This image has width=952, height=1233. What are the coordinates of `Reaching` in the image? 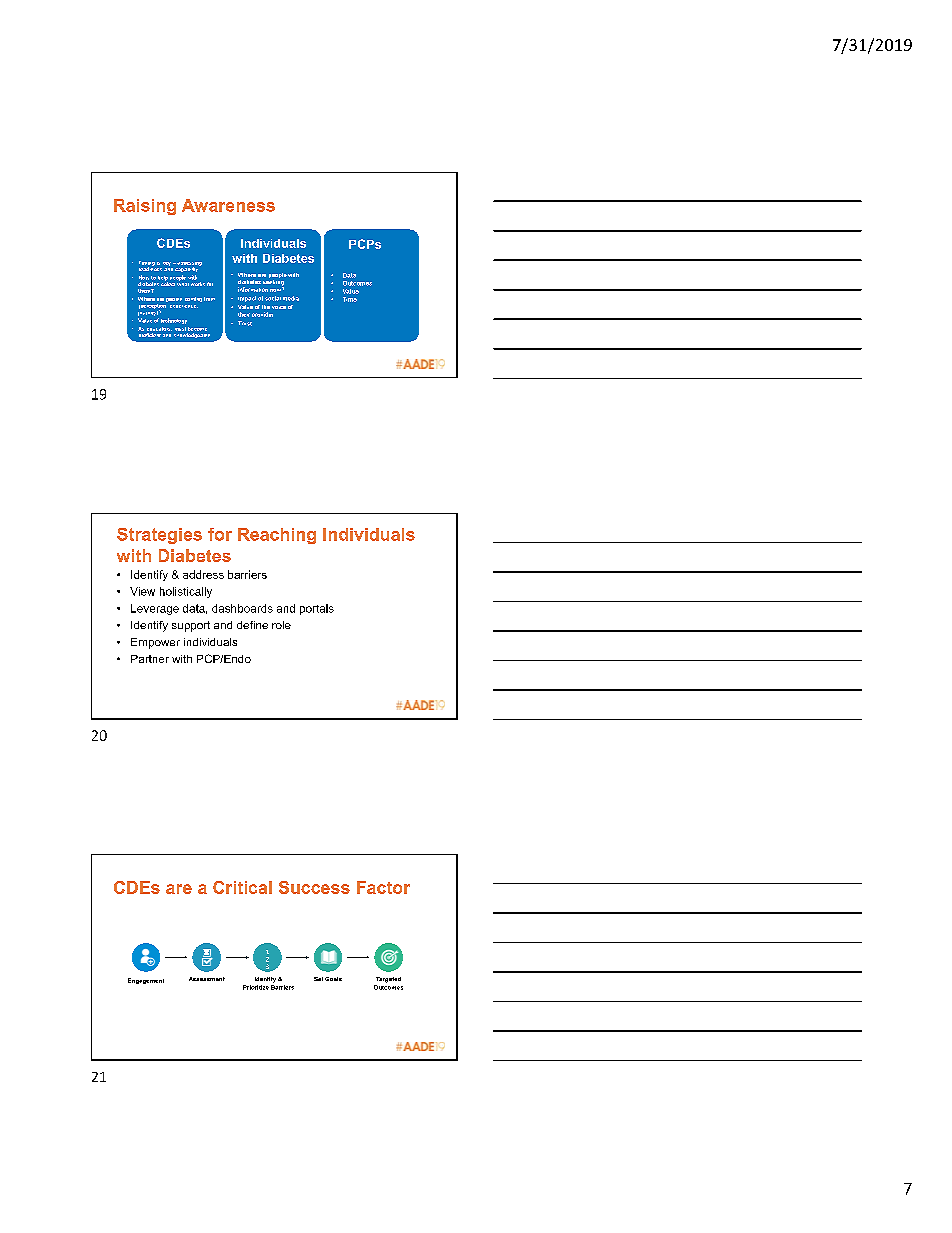 It's located at (277, 536).
